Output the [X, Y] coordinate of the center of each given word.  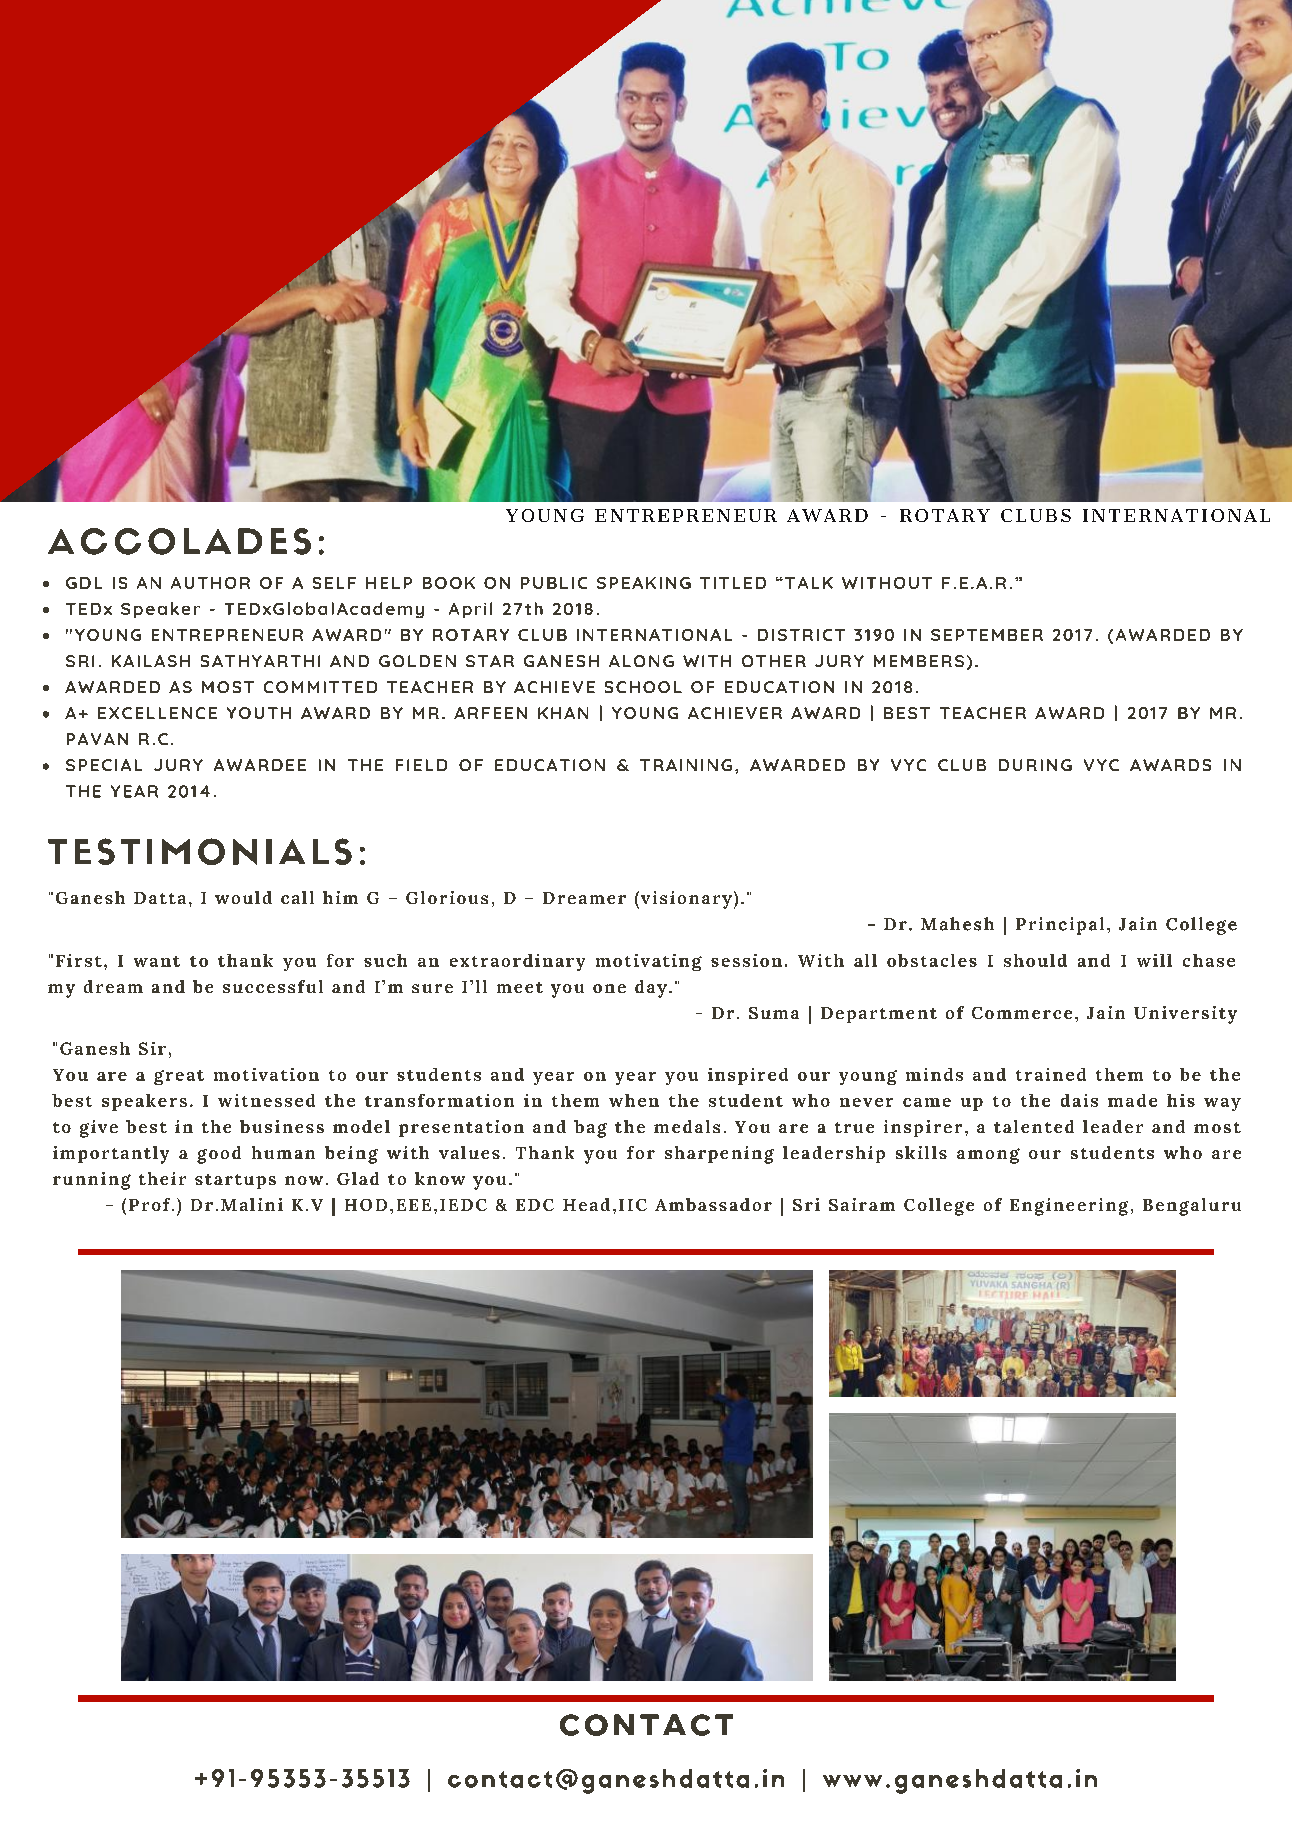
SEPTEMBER [987, 635]
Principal [1060, 926]
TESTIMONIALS [200, 851]
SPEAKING [644, 583]
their [162, 1178]
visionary [686, 900]
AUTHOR [210, 583]
